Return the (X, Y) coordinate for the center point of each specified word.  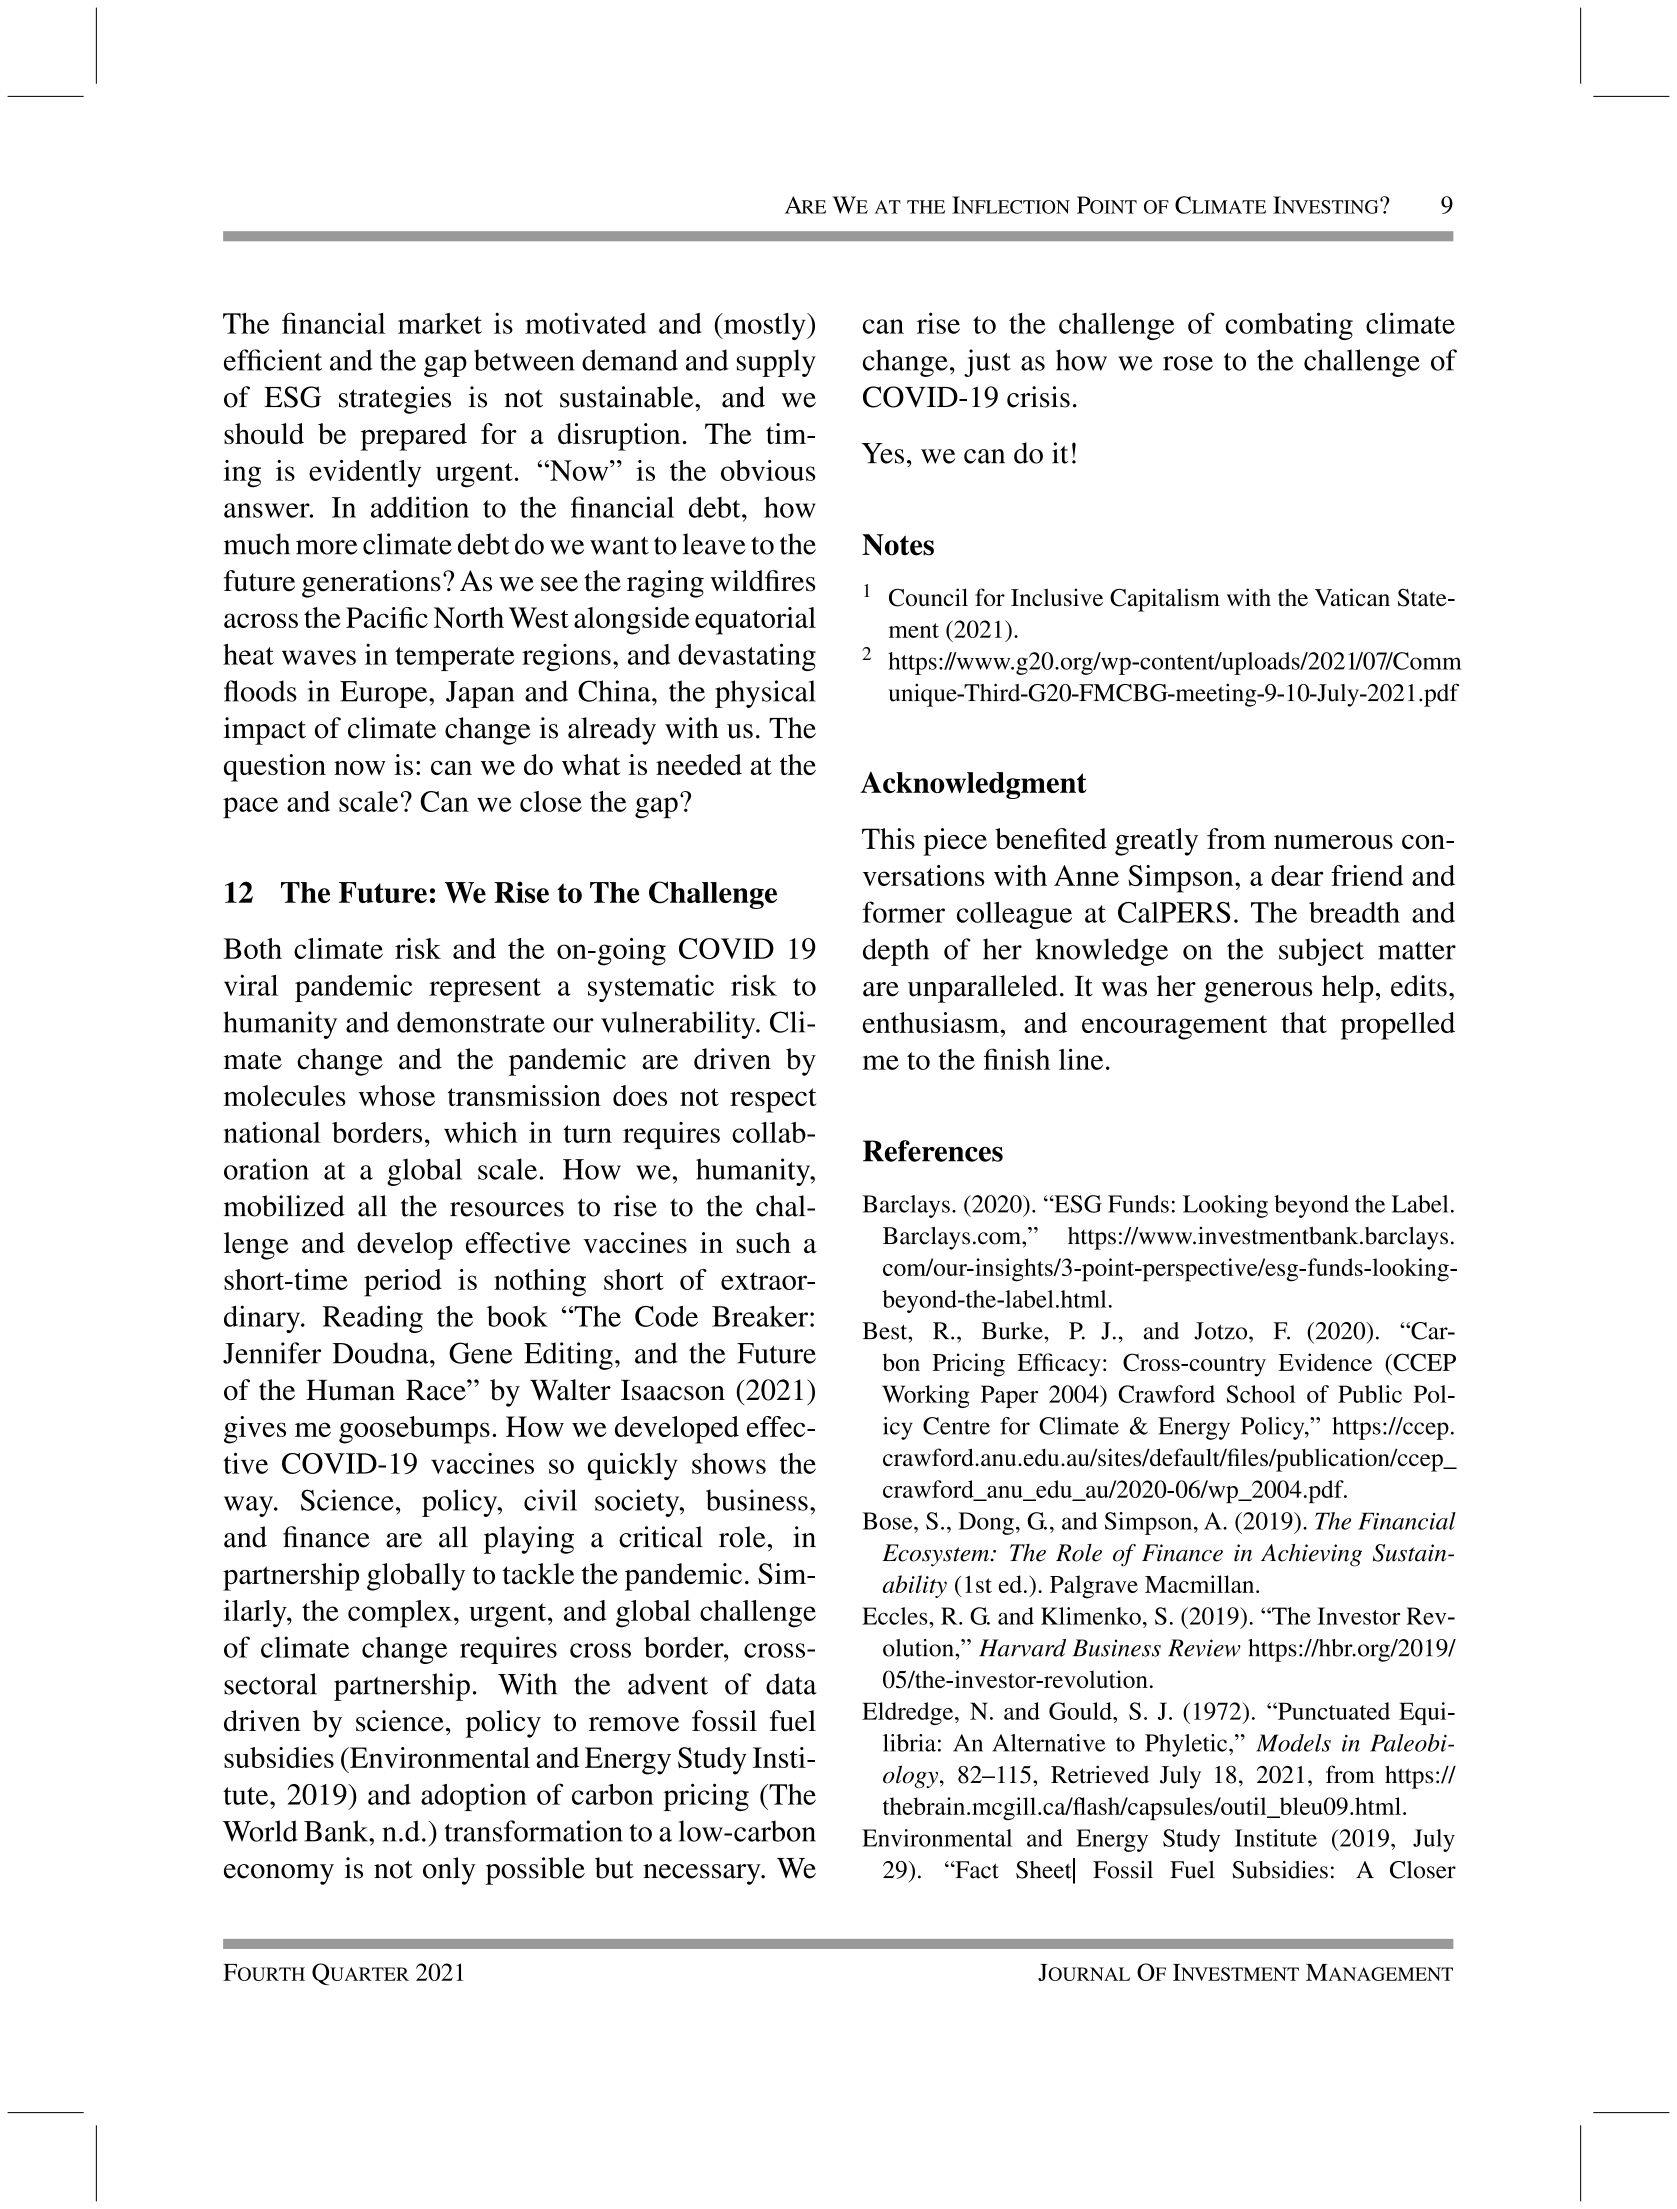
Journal (1084, 1972)
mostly (764, 326)
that (1304, 1022)
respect (773, 1100)
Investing (1327, 205)
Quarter (360, 1974)
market (440, 323)
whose (397, 1095)
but (614, 1868)
